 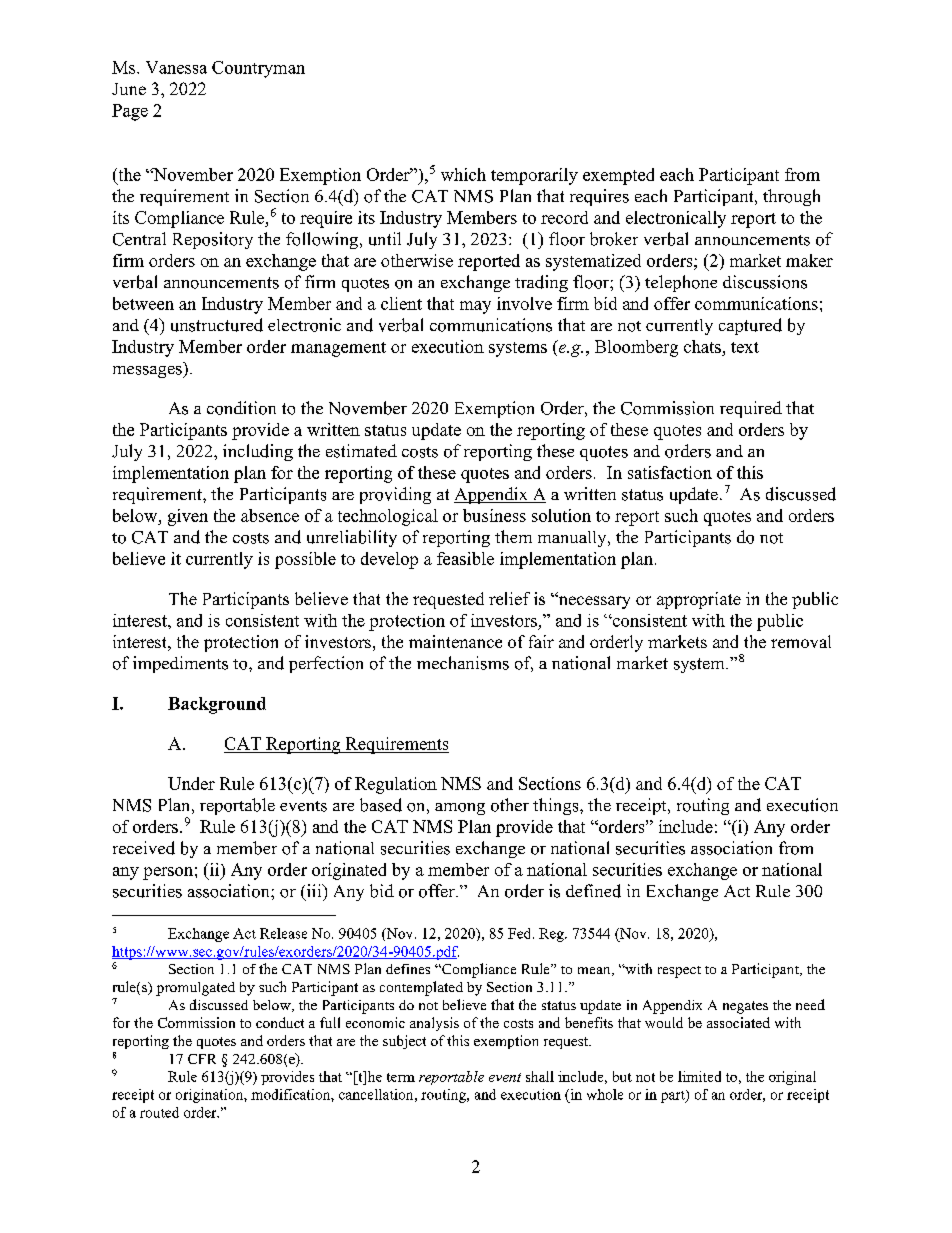 I want to click on text, so click(x=745, y=347).
